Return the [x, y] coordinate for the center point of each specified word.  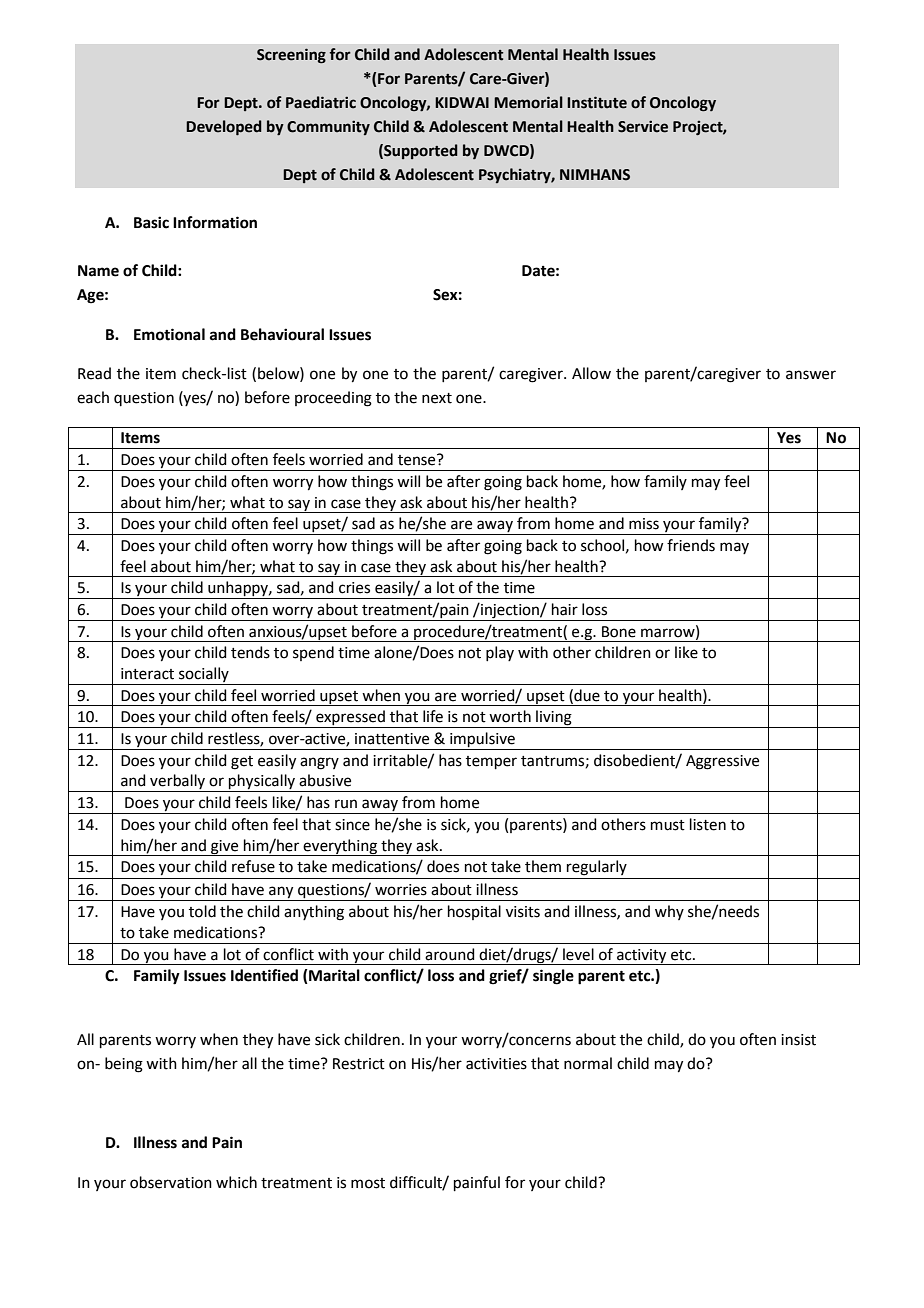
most [368, 1183]
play [500, 653]
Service [643, 126]
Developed [224, 128]
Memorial [528, 102]
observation [171, 1182]
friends [691, 545]
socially [204, 676]
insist [798, 1040]
